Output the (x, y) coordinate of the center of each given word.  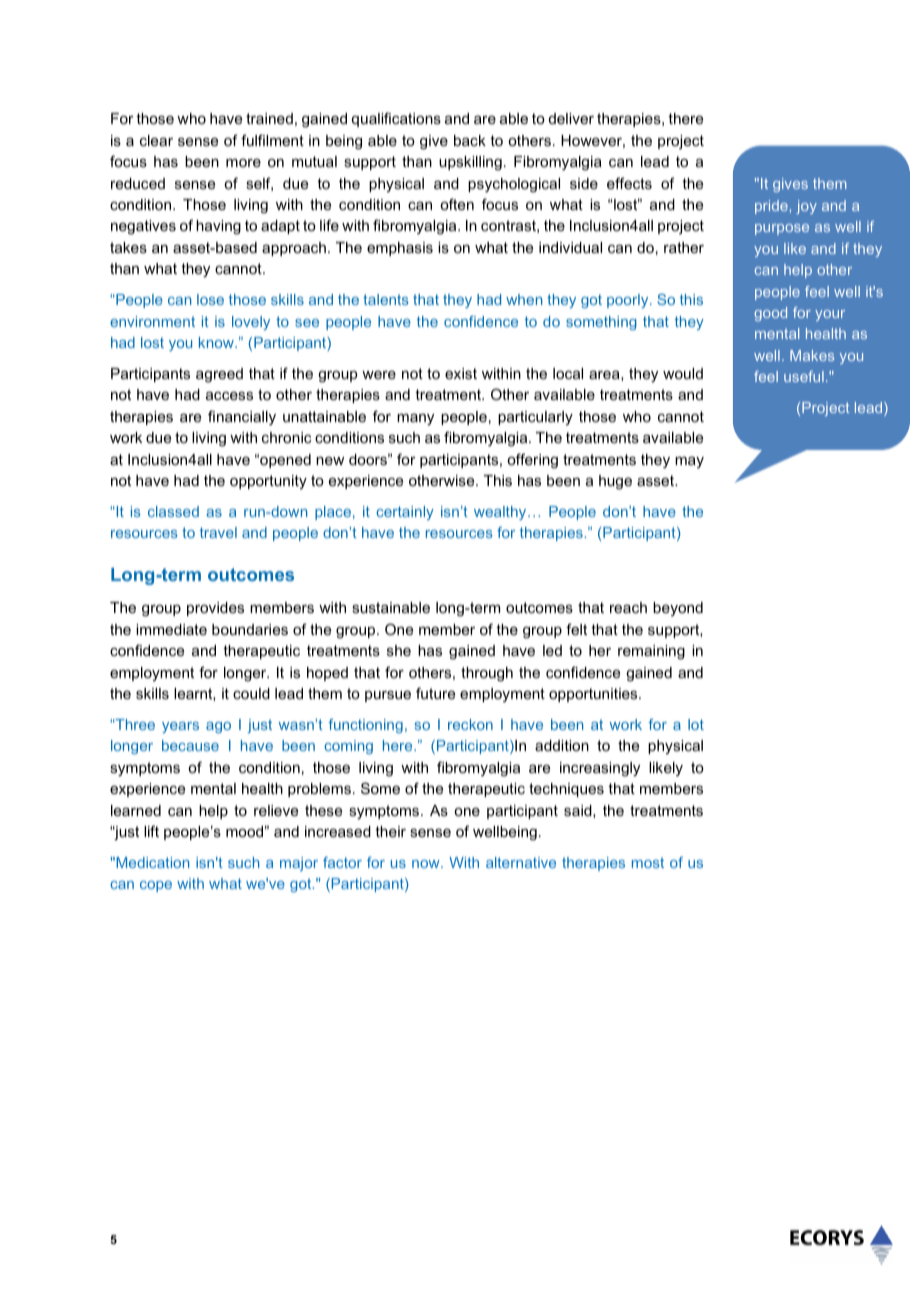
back (470, 140)
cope (156, 886)
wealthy (501, 513)
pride (771, 207)
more (243, 163)
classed (173, 511)
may (689, 462)
